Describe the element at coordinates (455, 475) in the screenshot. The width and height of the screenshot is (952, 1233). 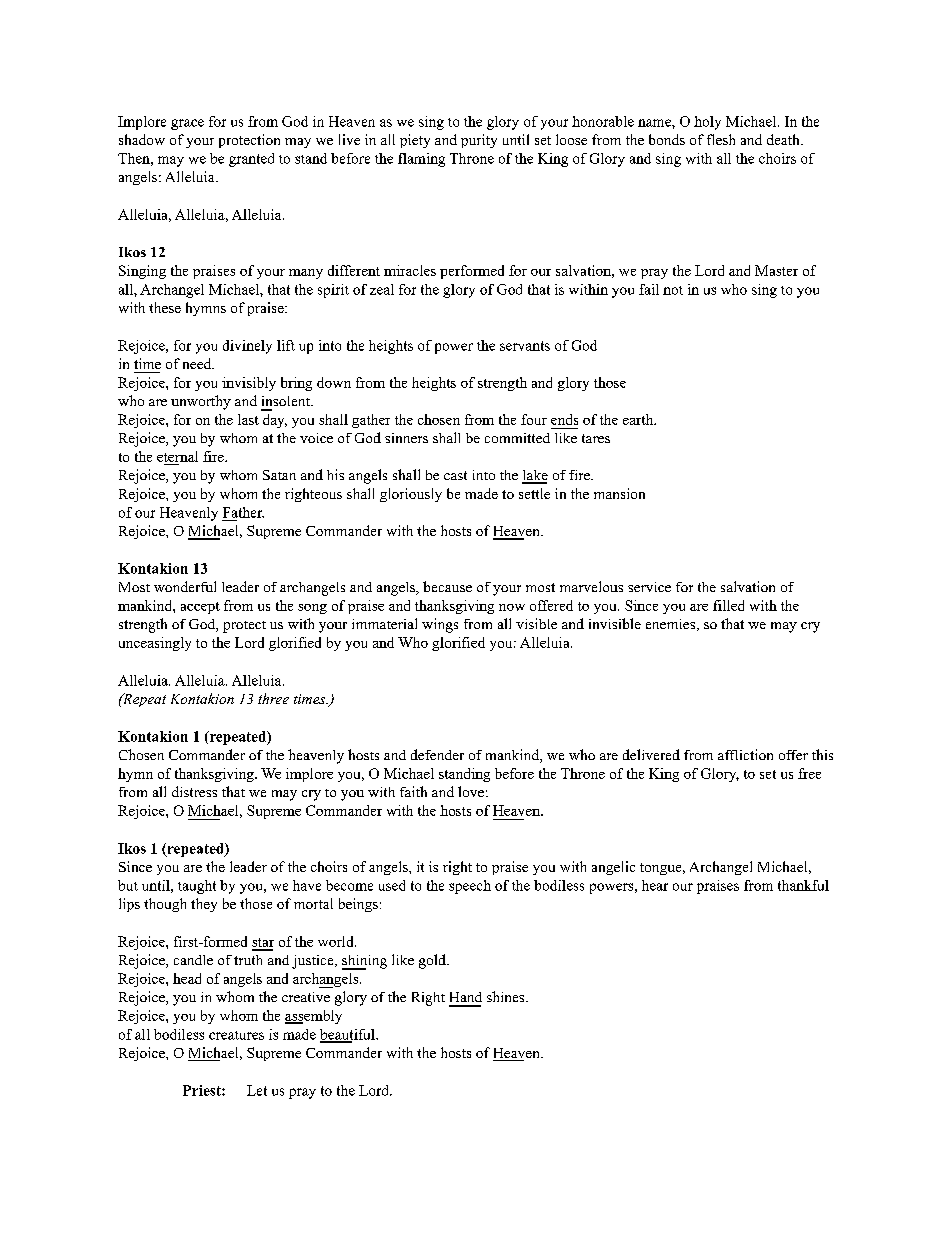
I see `cast` at that location.
